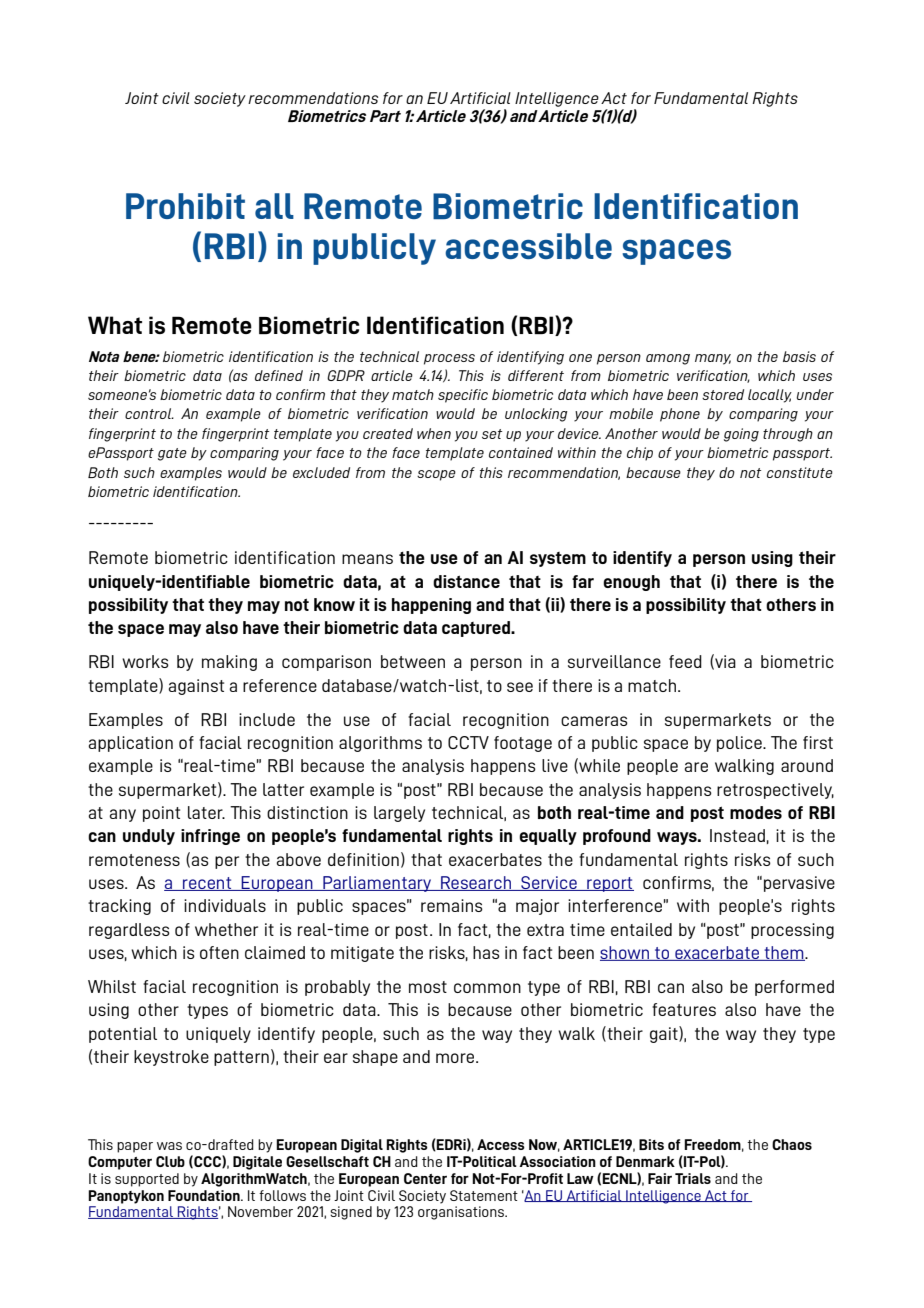 This screenshot has height=1308, width=924. What do you see at coordinates (196, 687) in the screenshot?
I see `against` at bounding box center [196, 687].
